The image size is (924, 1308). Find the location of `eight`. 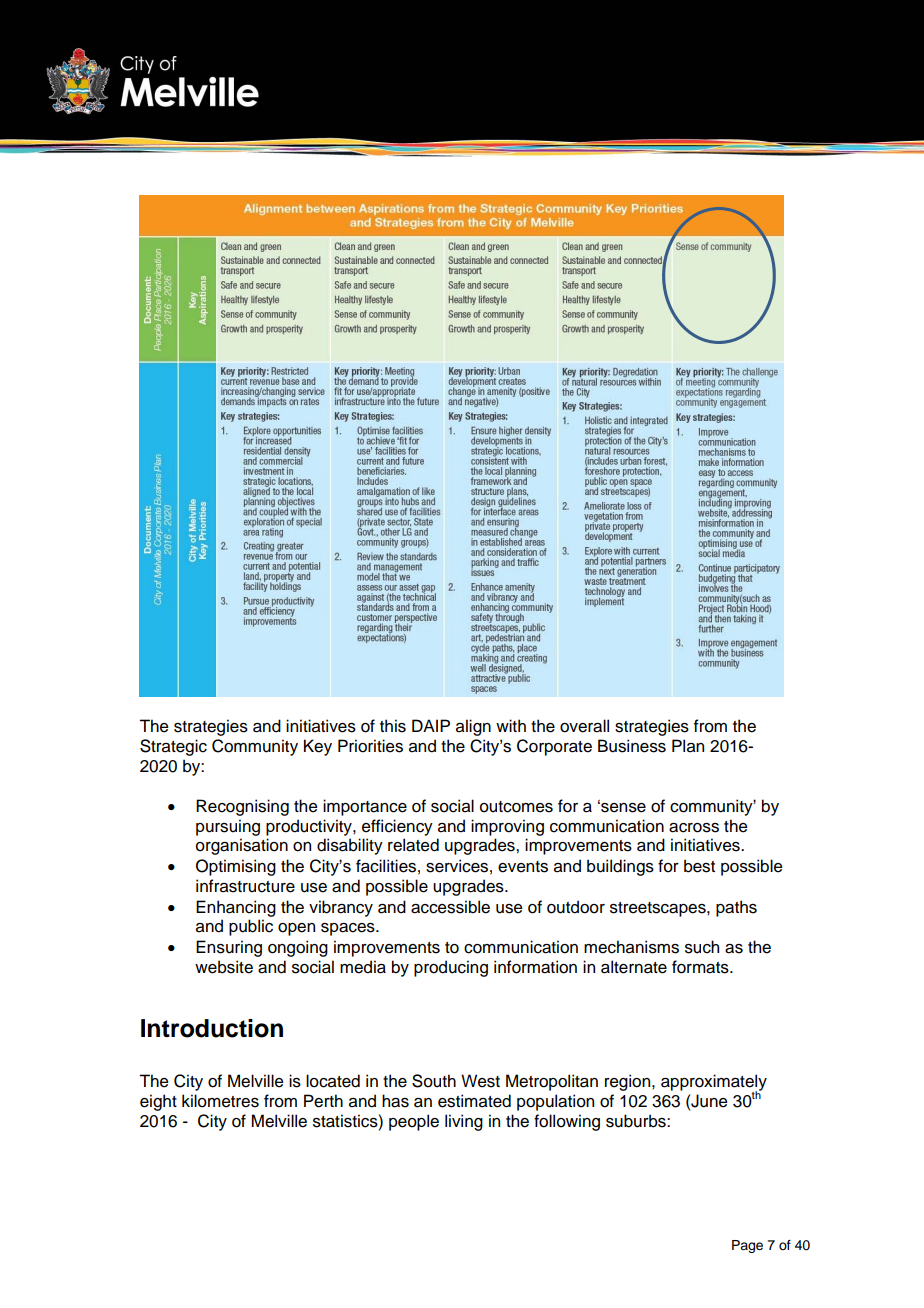

eight is located at coordinates (158, 1102).
